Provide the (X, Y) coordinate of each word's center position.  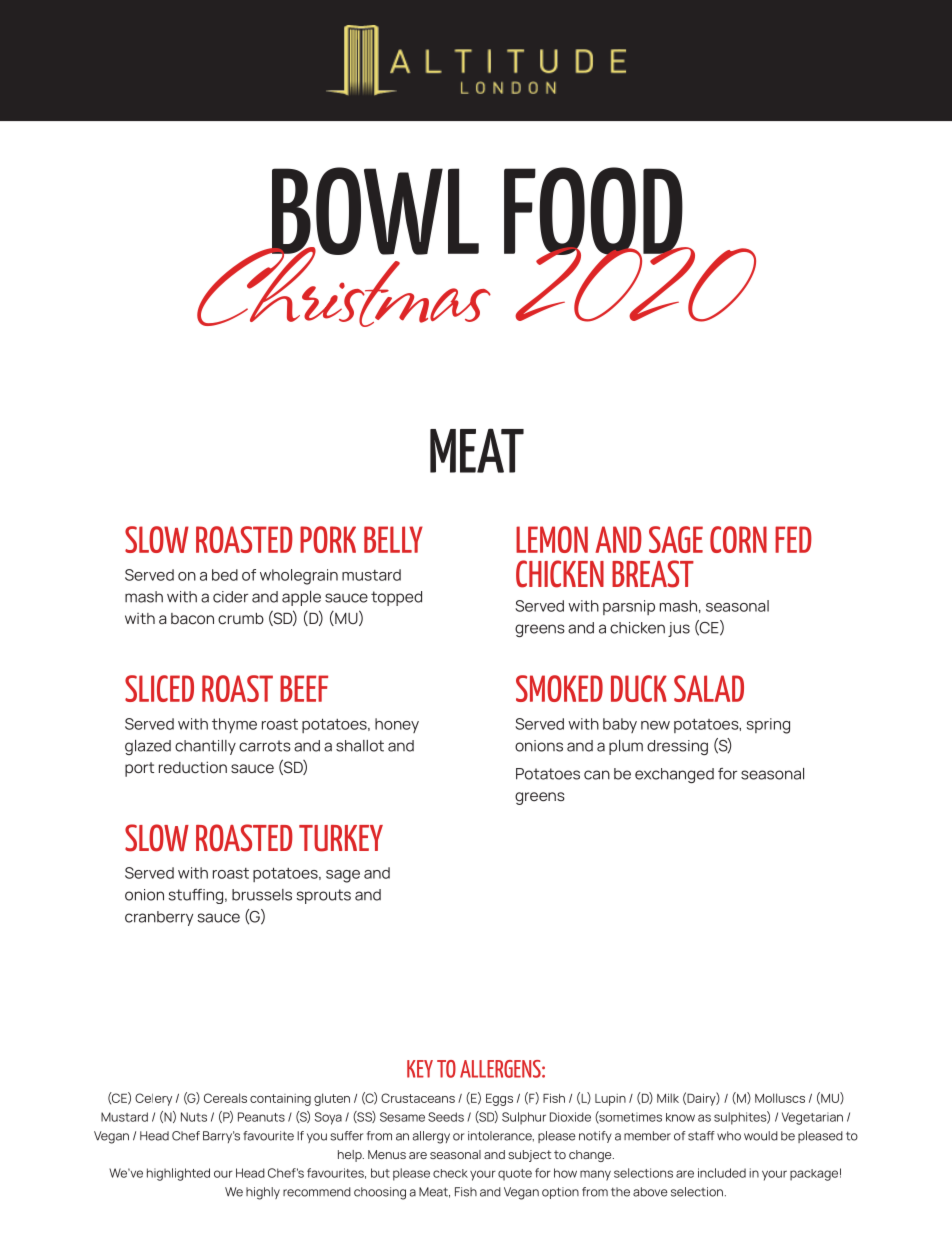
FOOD (594, 212)
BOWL (374, 212)
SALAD (709, 688)
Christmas (344, 286)
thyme (234, 725)
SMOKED (559, 688)
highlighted (178, 1174)
